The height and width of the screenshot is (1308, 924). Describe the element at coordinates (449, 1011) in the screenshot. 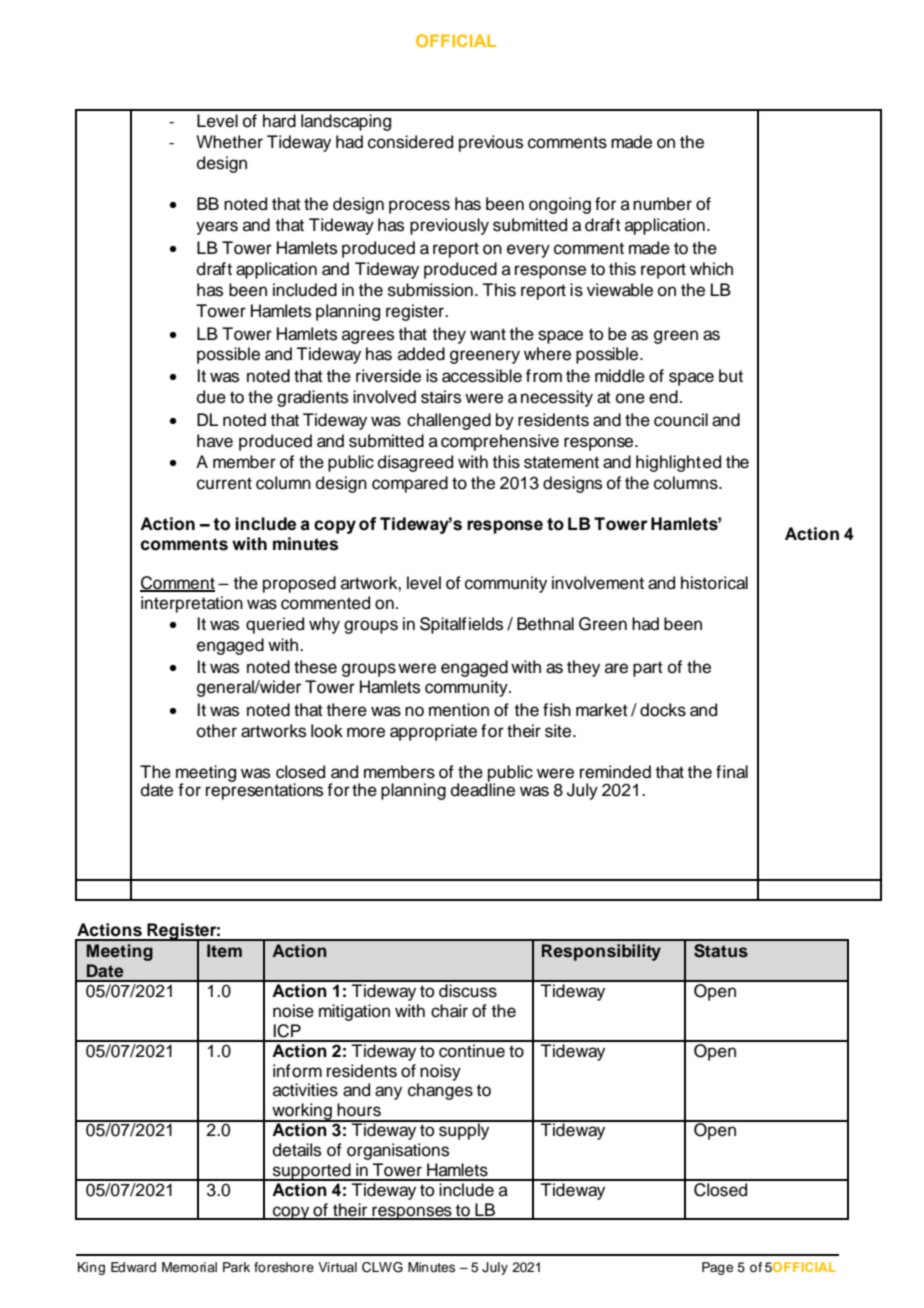

I see `chair` at that location.
